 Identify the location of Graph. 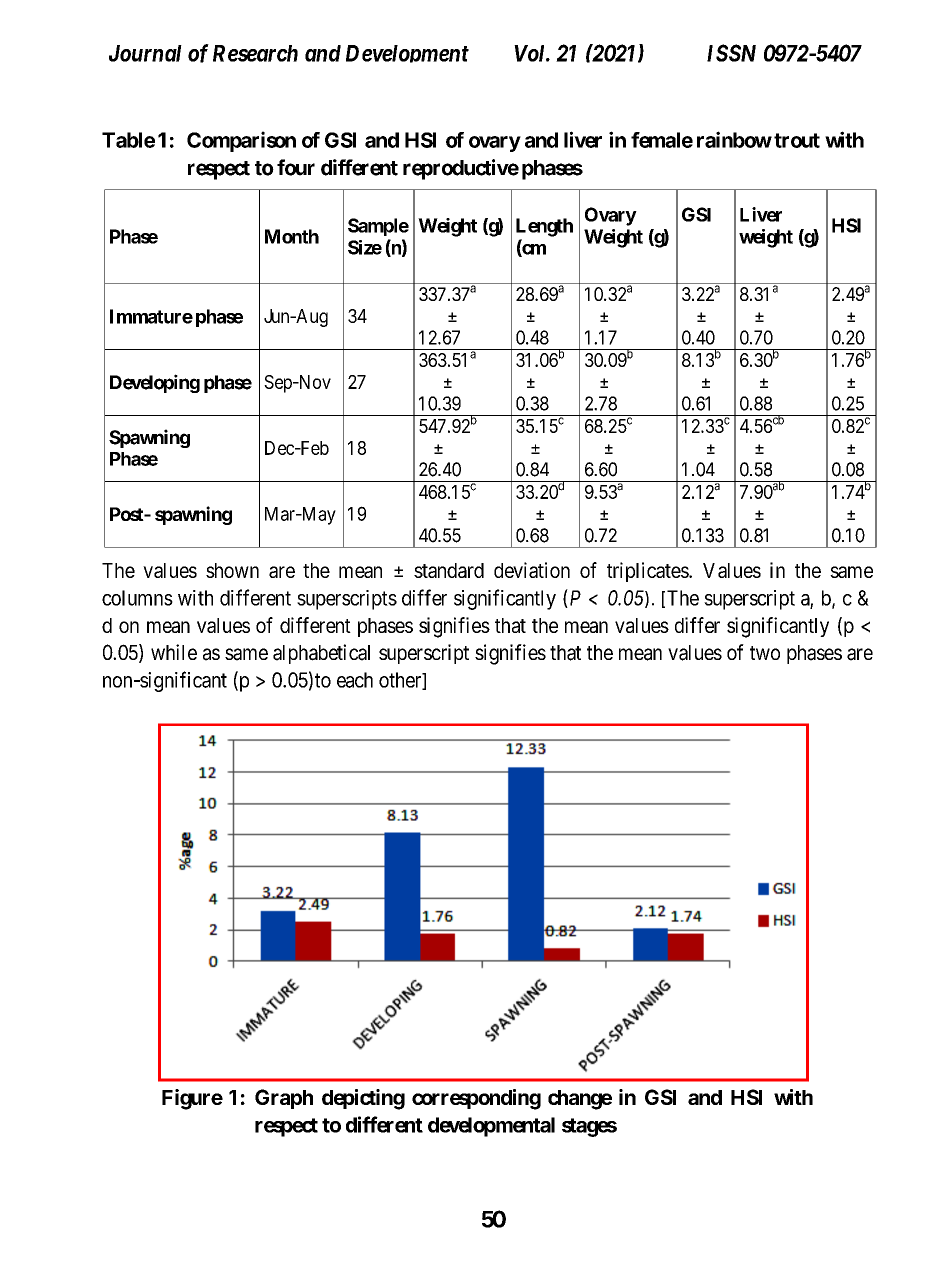
(284, 1099).
